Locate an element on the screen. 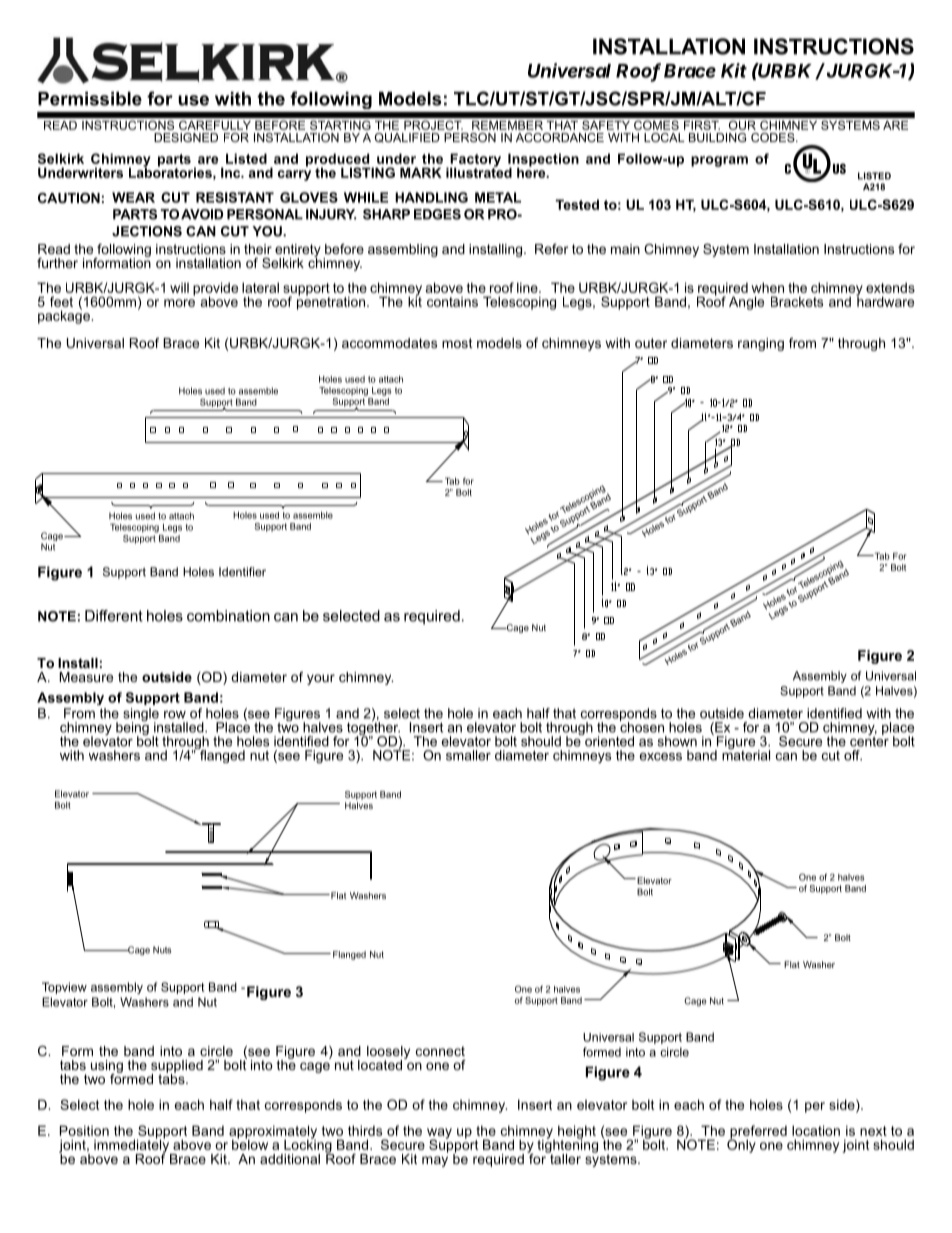 This screenshot has width=952, height=1233. smaller is located at coordinates (468, 755).
